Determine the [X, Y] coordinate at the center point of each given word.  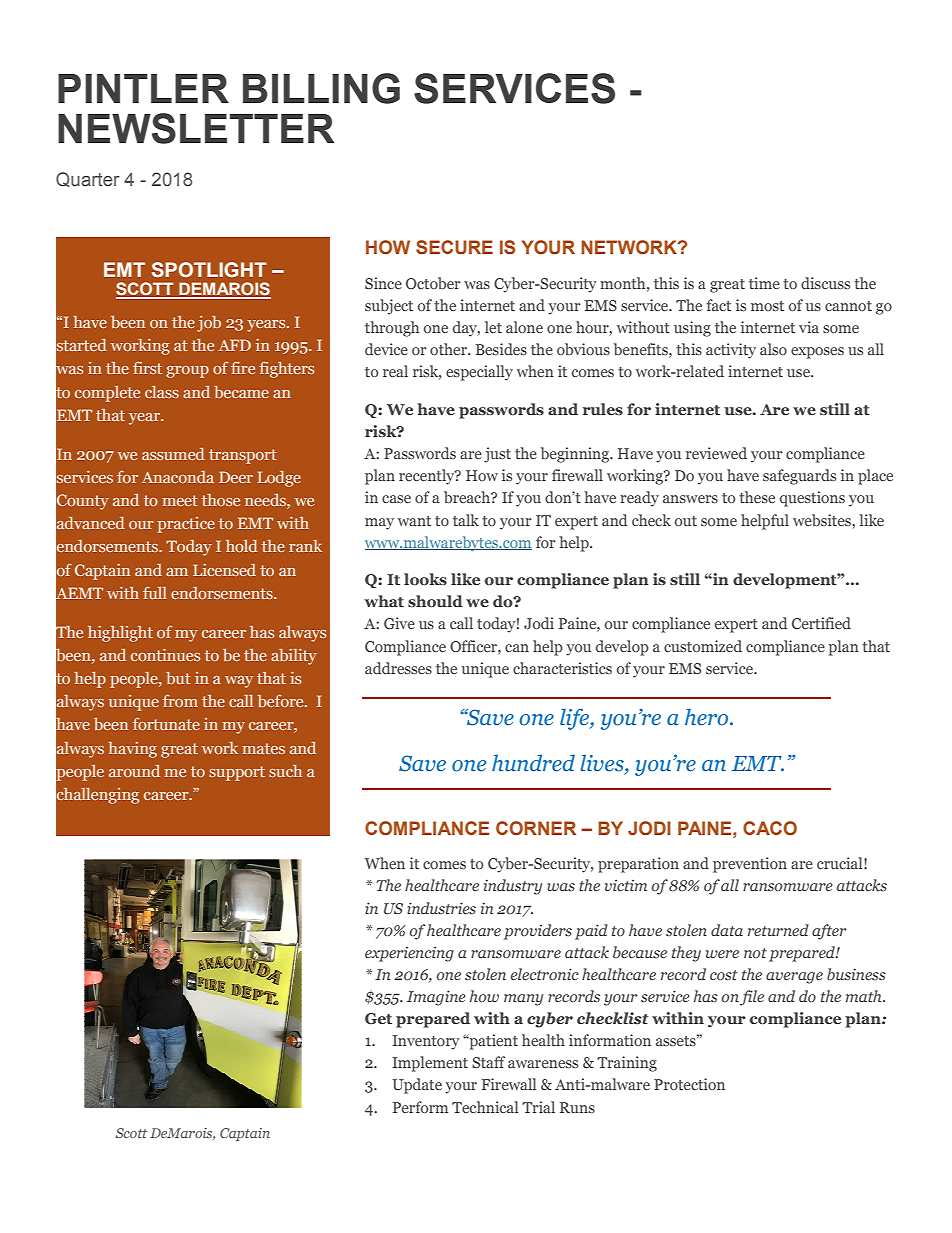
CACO [770, 828]
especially [479, 373]
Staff [488, 1062]
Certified [821, 623]
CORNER [536, 828]
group [187, 372]
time [764, 283]
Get [378, 1018]
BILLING [321, 88]
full [155, 593]
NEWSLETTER [196, 128]
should [435, 601]
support [237, 773]
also [773, 349]
